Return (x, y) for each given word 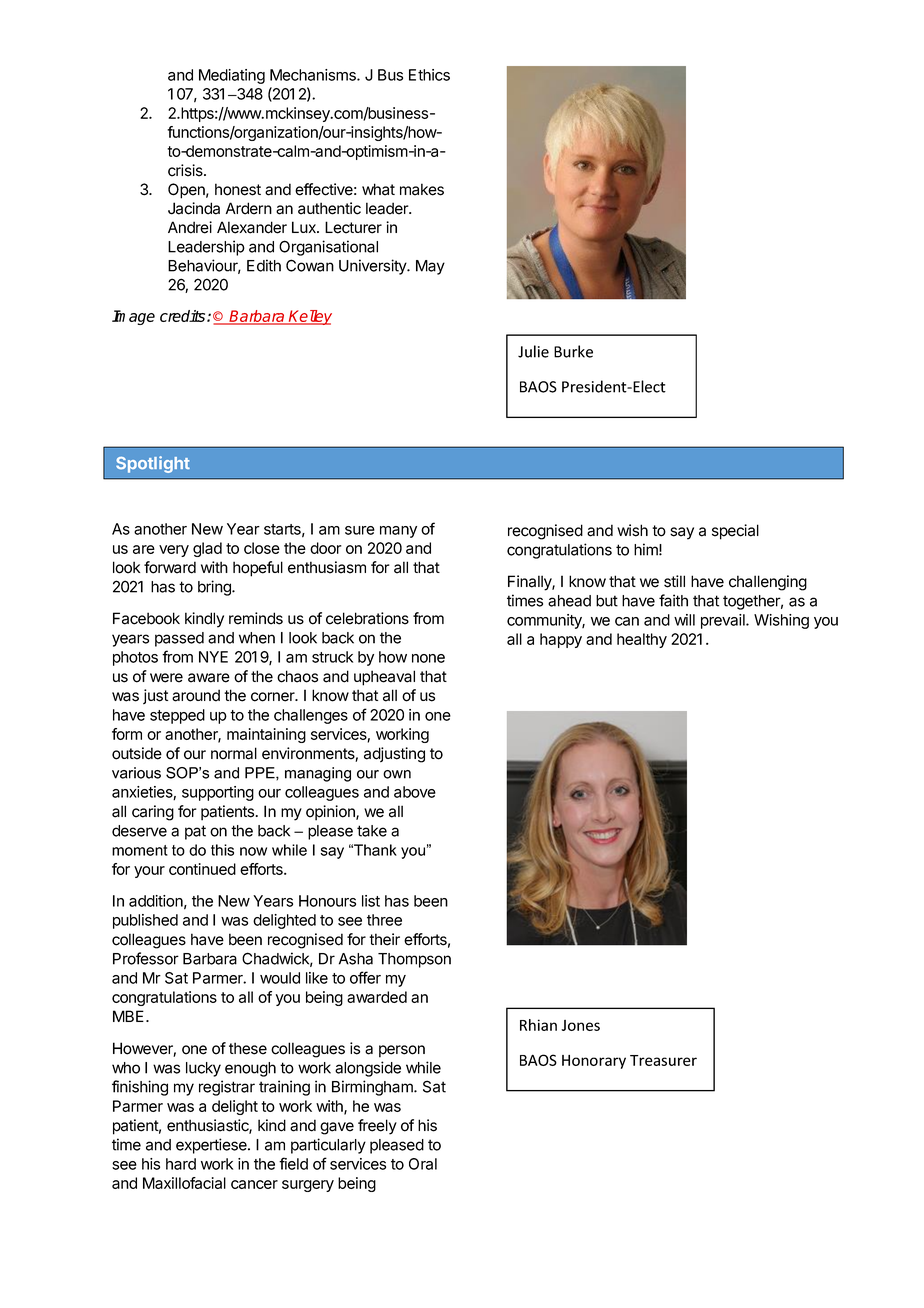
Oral (423, 1164)
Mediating (232, 76)
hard (181, 1164)
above (415, 792)
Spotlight (153, 464)
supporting (218, 793)
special (735, 532)
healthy (642, 640)
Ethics (429, 75)
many (398, 532)
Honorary (594, 1062)
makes (422, 189)
